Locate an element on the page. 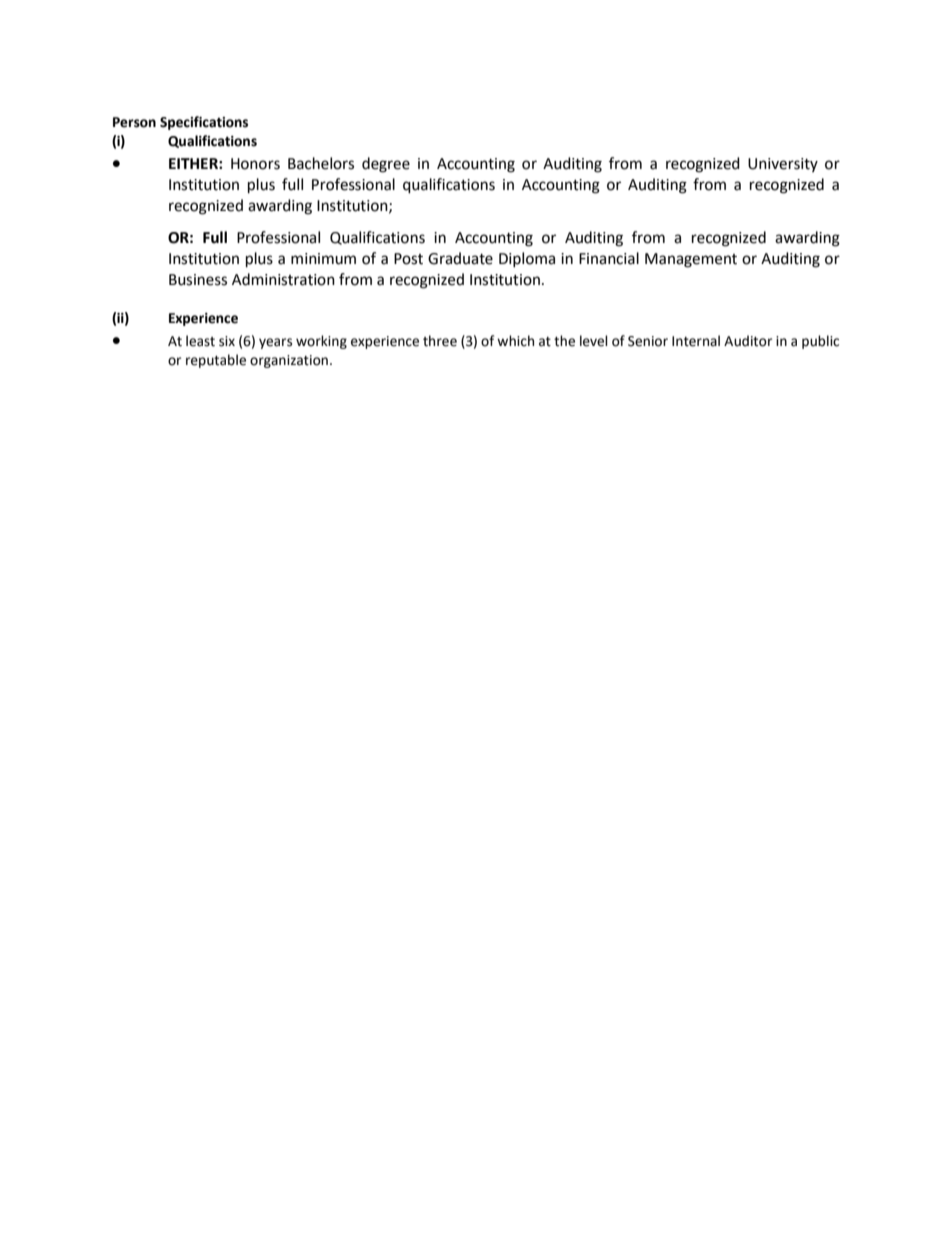  Graduate is located at coordinates (460, 258).
